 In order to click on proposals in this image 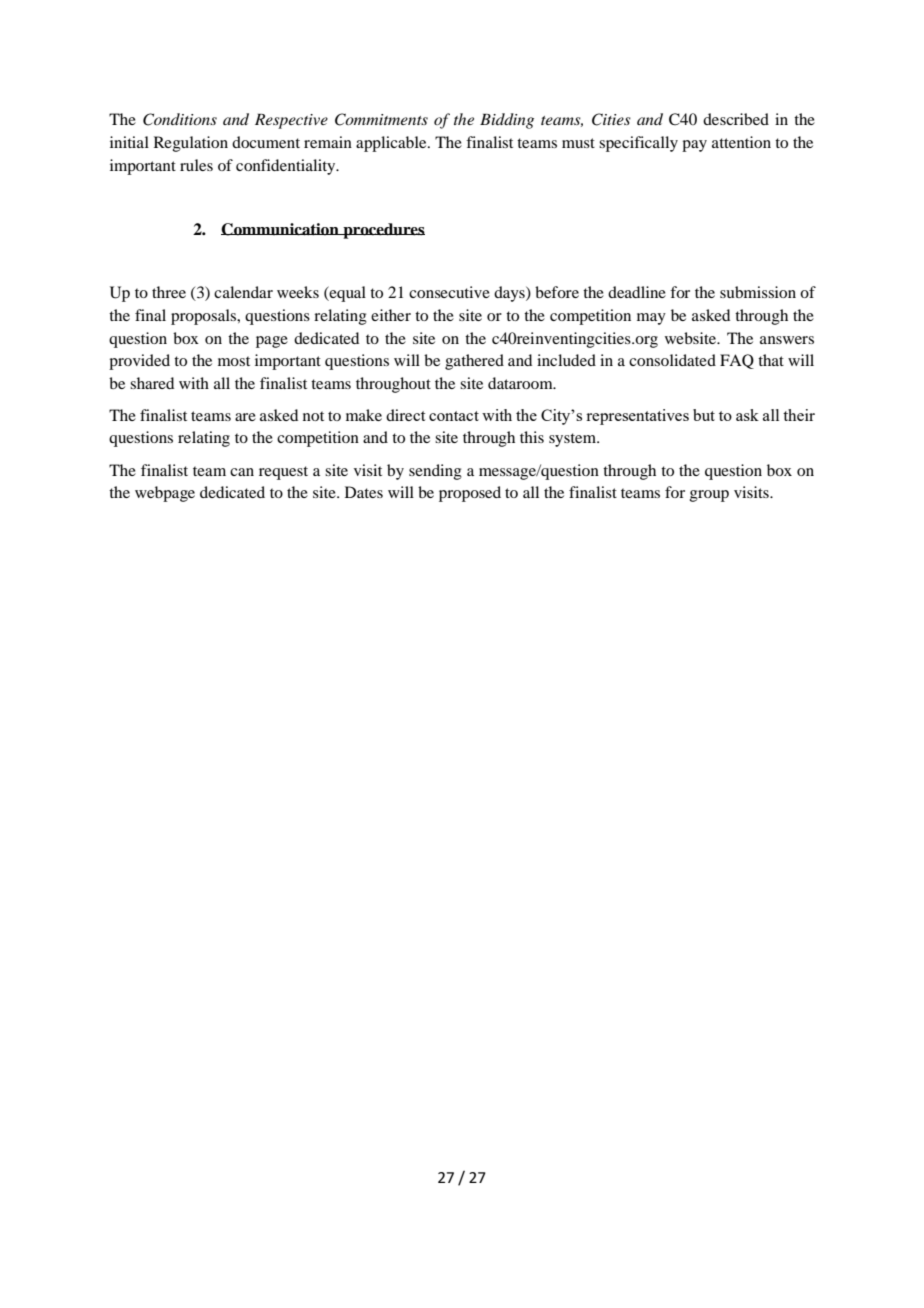, I will do `click(205, 317)`.
